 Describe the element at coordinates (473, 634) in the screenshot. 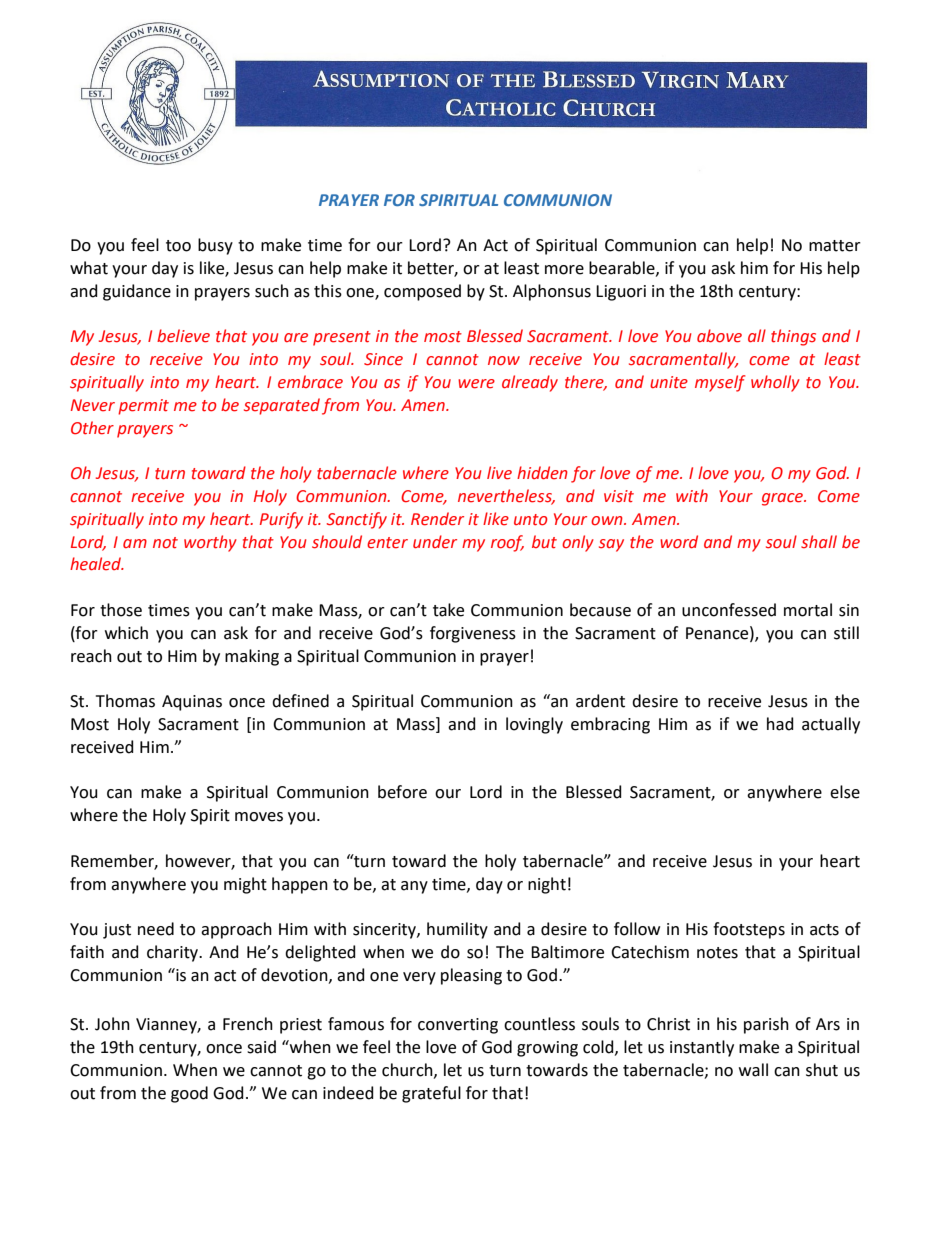

I see `forgiveness` at that location.
